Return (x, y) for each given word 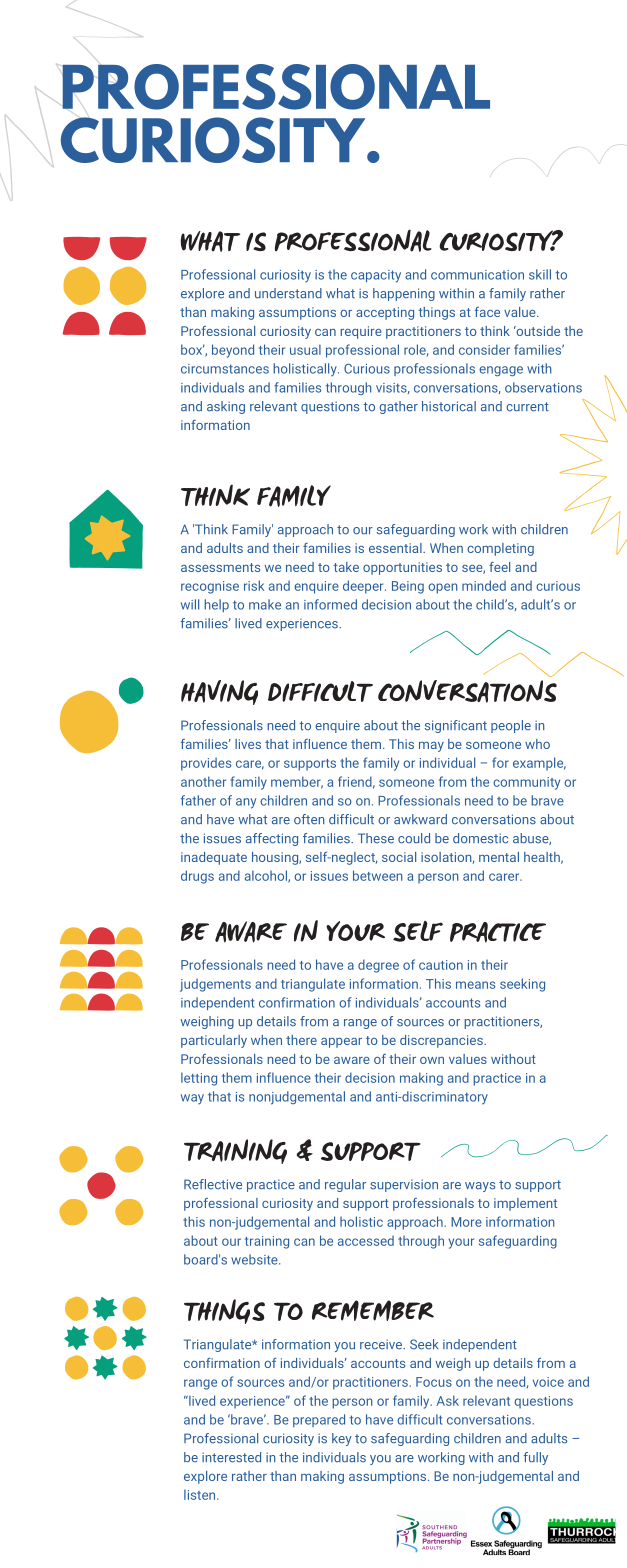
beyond (233, 351)
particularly (214, 1041)
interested (231, 1457)
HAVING (219, 692)
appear (341, 1043)
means (475, 985)
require (361, 332)
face (487, 312)
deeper (364, 587)
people (511, 726)
